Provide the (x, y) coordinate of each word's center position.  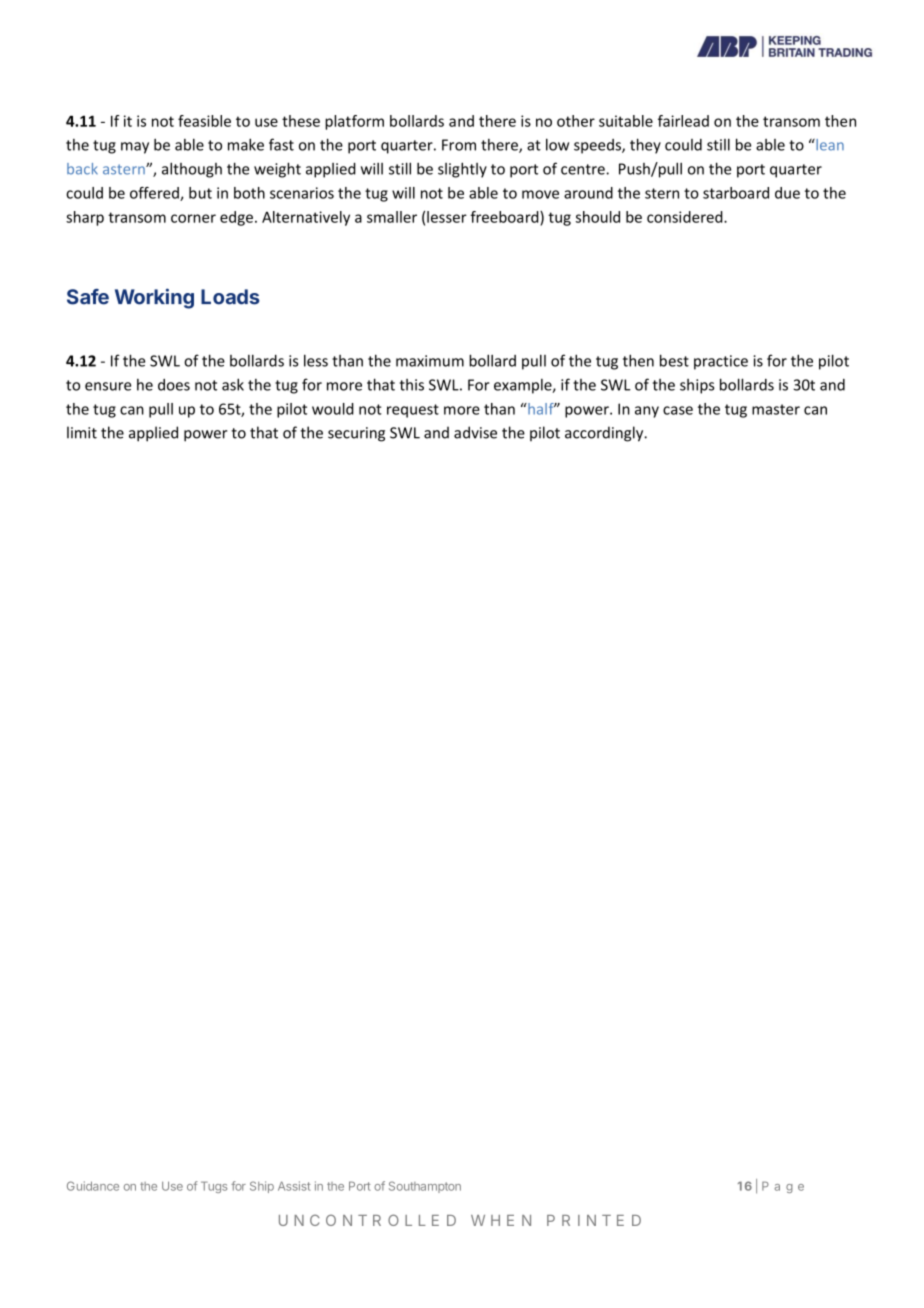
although (192, 170)
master (776, 409)
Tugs (214, 1187)
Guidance (93, 1186)
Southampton (425, 1187)
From (459, 145)
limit (82, 432)
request (413, 411)
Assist (294, 1186)
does (174, 385)
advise (475, 432)
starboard (736, 193)
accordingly (605, 434)
